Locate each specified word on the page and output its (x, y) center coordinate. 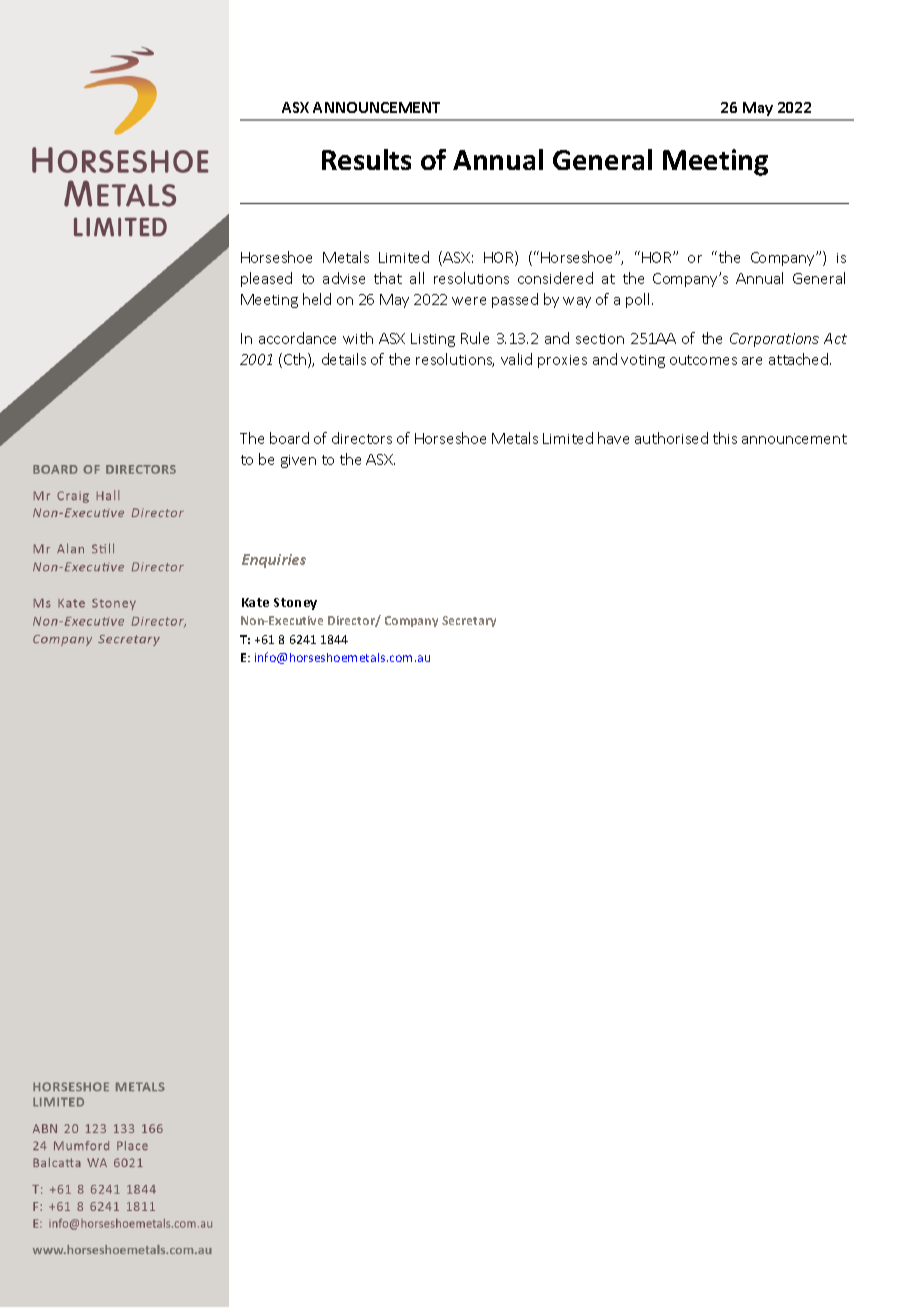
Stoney (295, 604)
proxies (562, 361)
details (344, 359)
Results (366, 159)
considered (555, 278)
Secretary (469, 621)
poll (639, 300)
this (725, 438)
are (752, 361)
